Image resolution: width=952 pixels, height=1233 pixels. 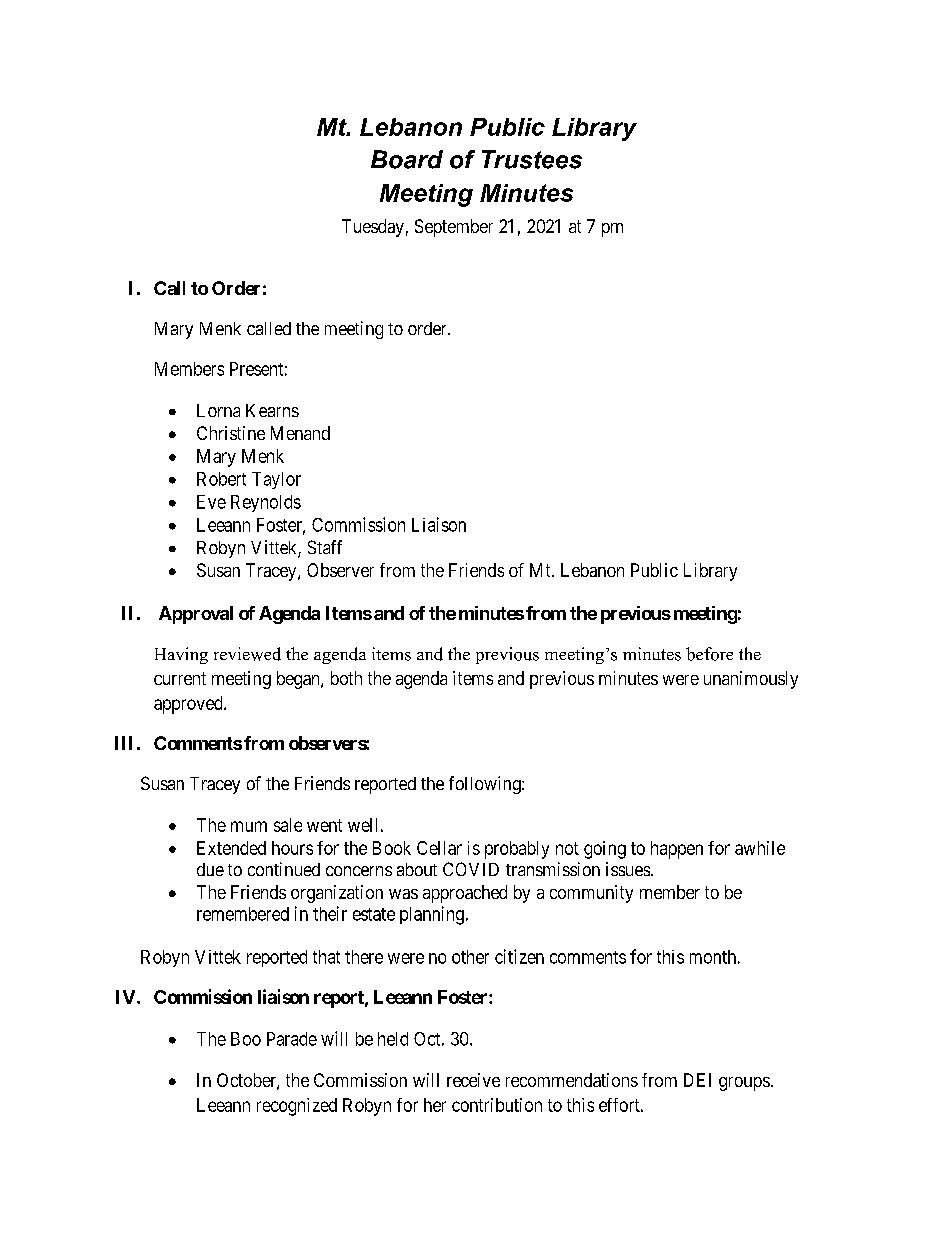 I want to click on Approval, so click(x=196, y=615).
